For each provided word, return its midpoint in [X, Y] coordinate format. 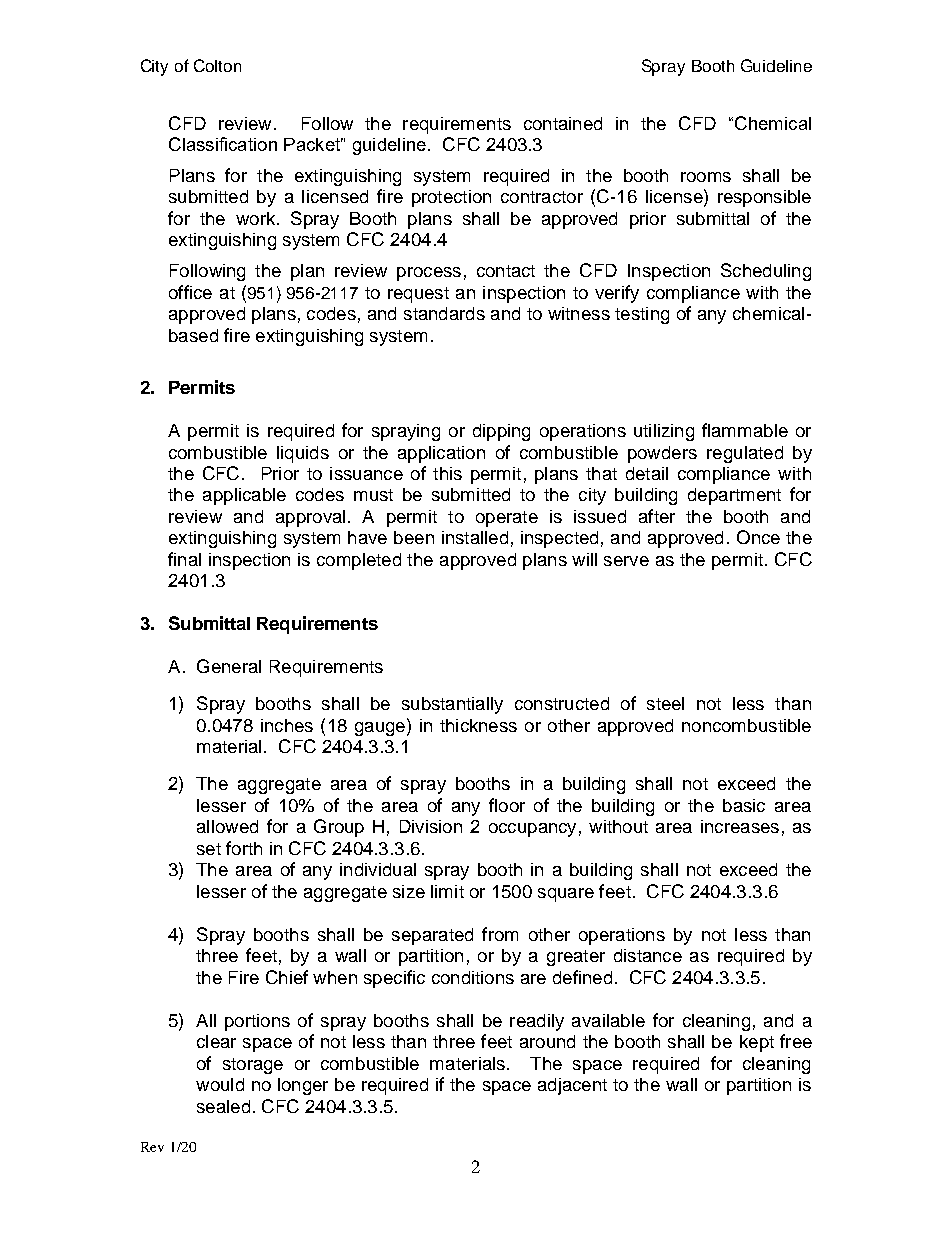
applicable [244, 496]
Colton [217, 65]
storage [253, 1066]
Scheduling [766, 272]
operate [507, 519]
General [229, 666]
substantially [452, 705]
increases [740, 826]
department [734, 496]
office [190, 292]
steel [665, 703]
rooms [706, 177]
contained [563, 123]
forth [244, 848]
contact [506, 271]
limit [447, 891]
